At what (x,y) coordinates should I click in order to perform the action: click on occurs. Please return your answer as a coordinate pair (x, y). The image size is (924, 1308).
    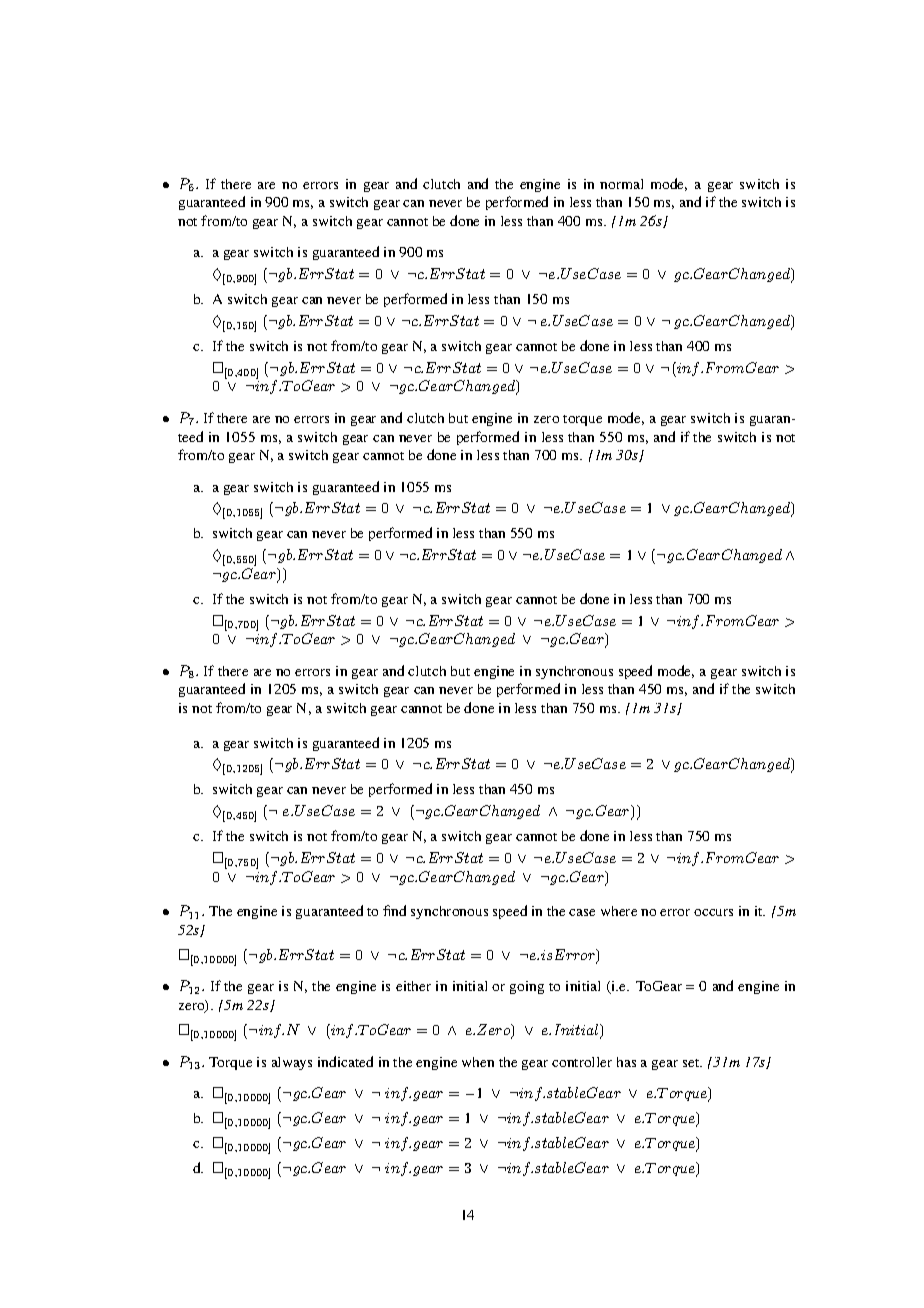
    Looking at the image, I should click on (713, 912).
